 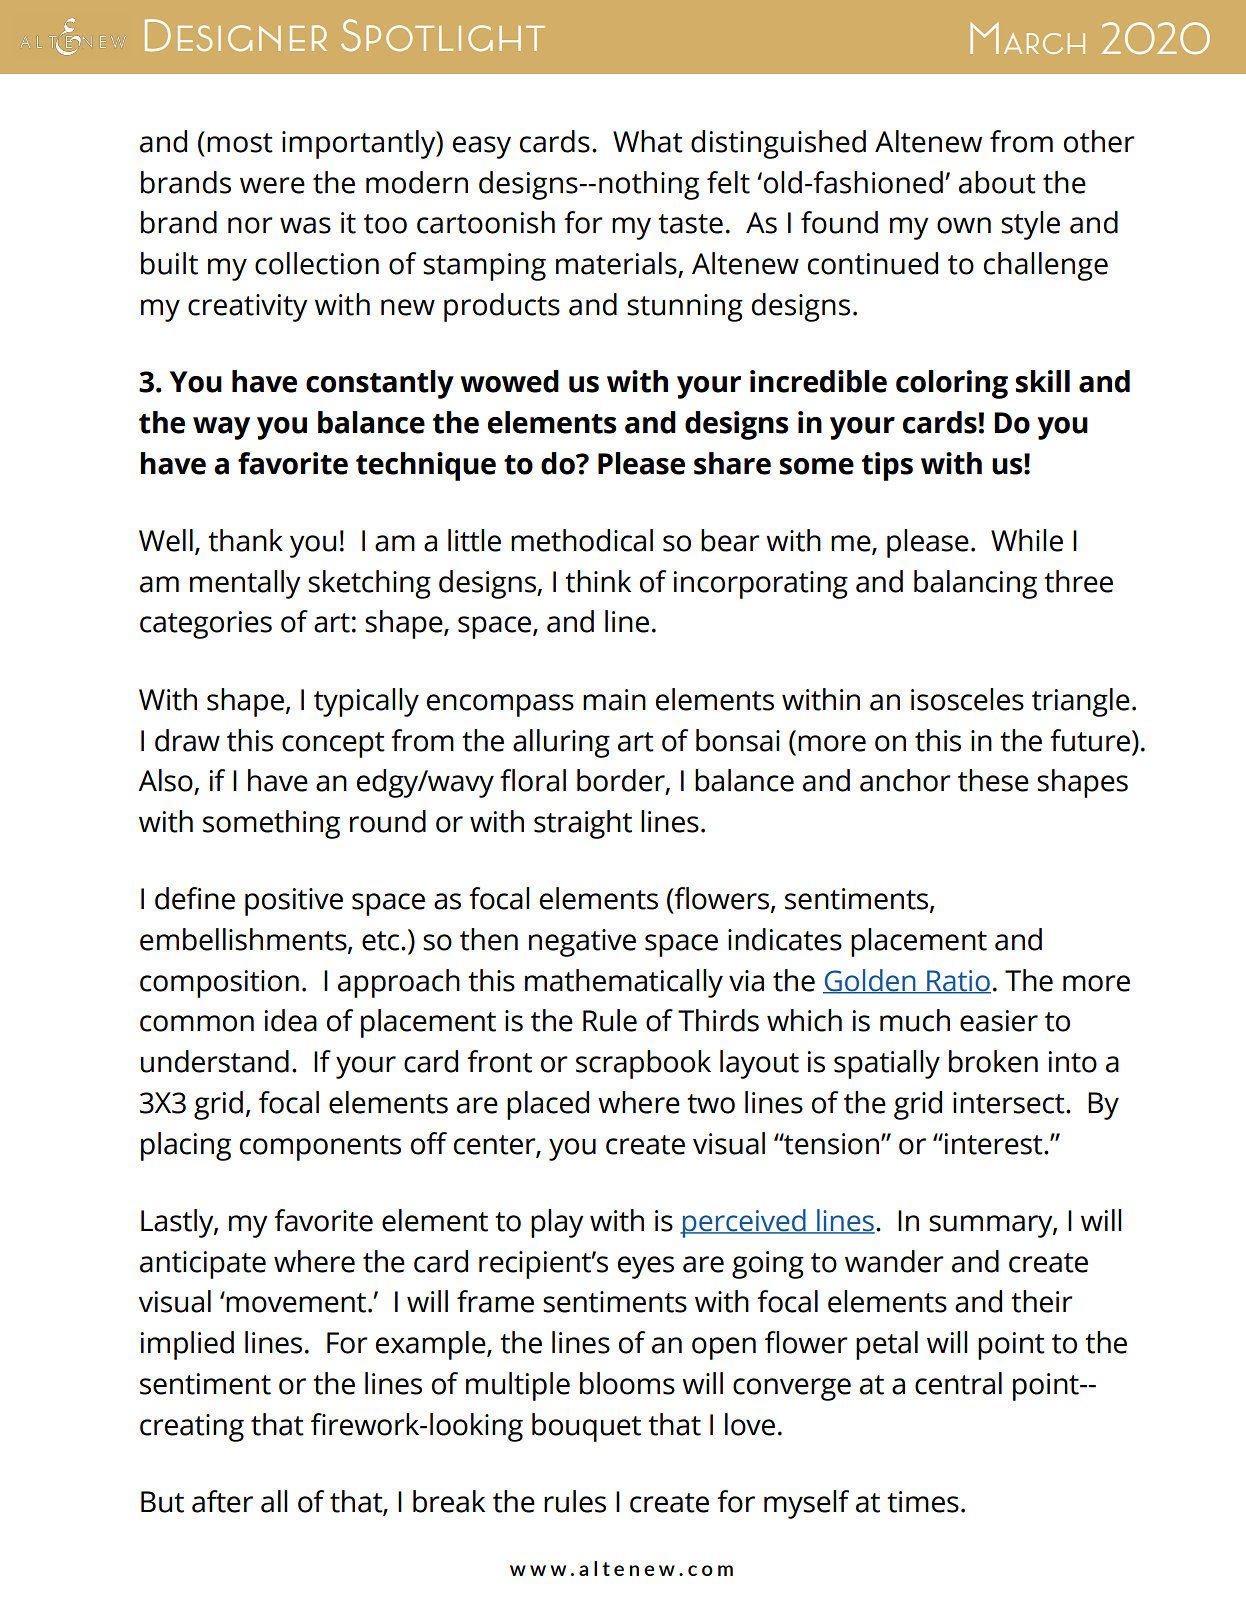 I want to click on bouquet, so click(x=586, y=1427).
